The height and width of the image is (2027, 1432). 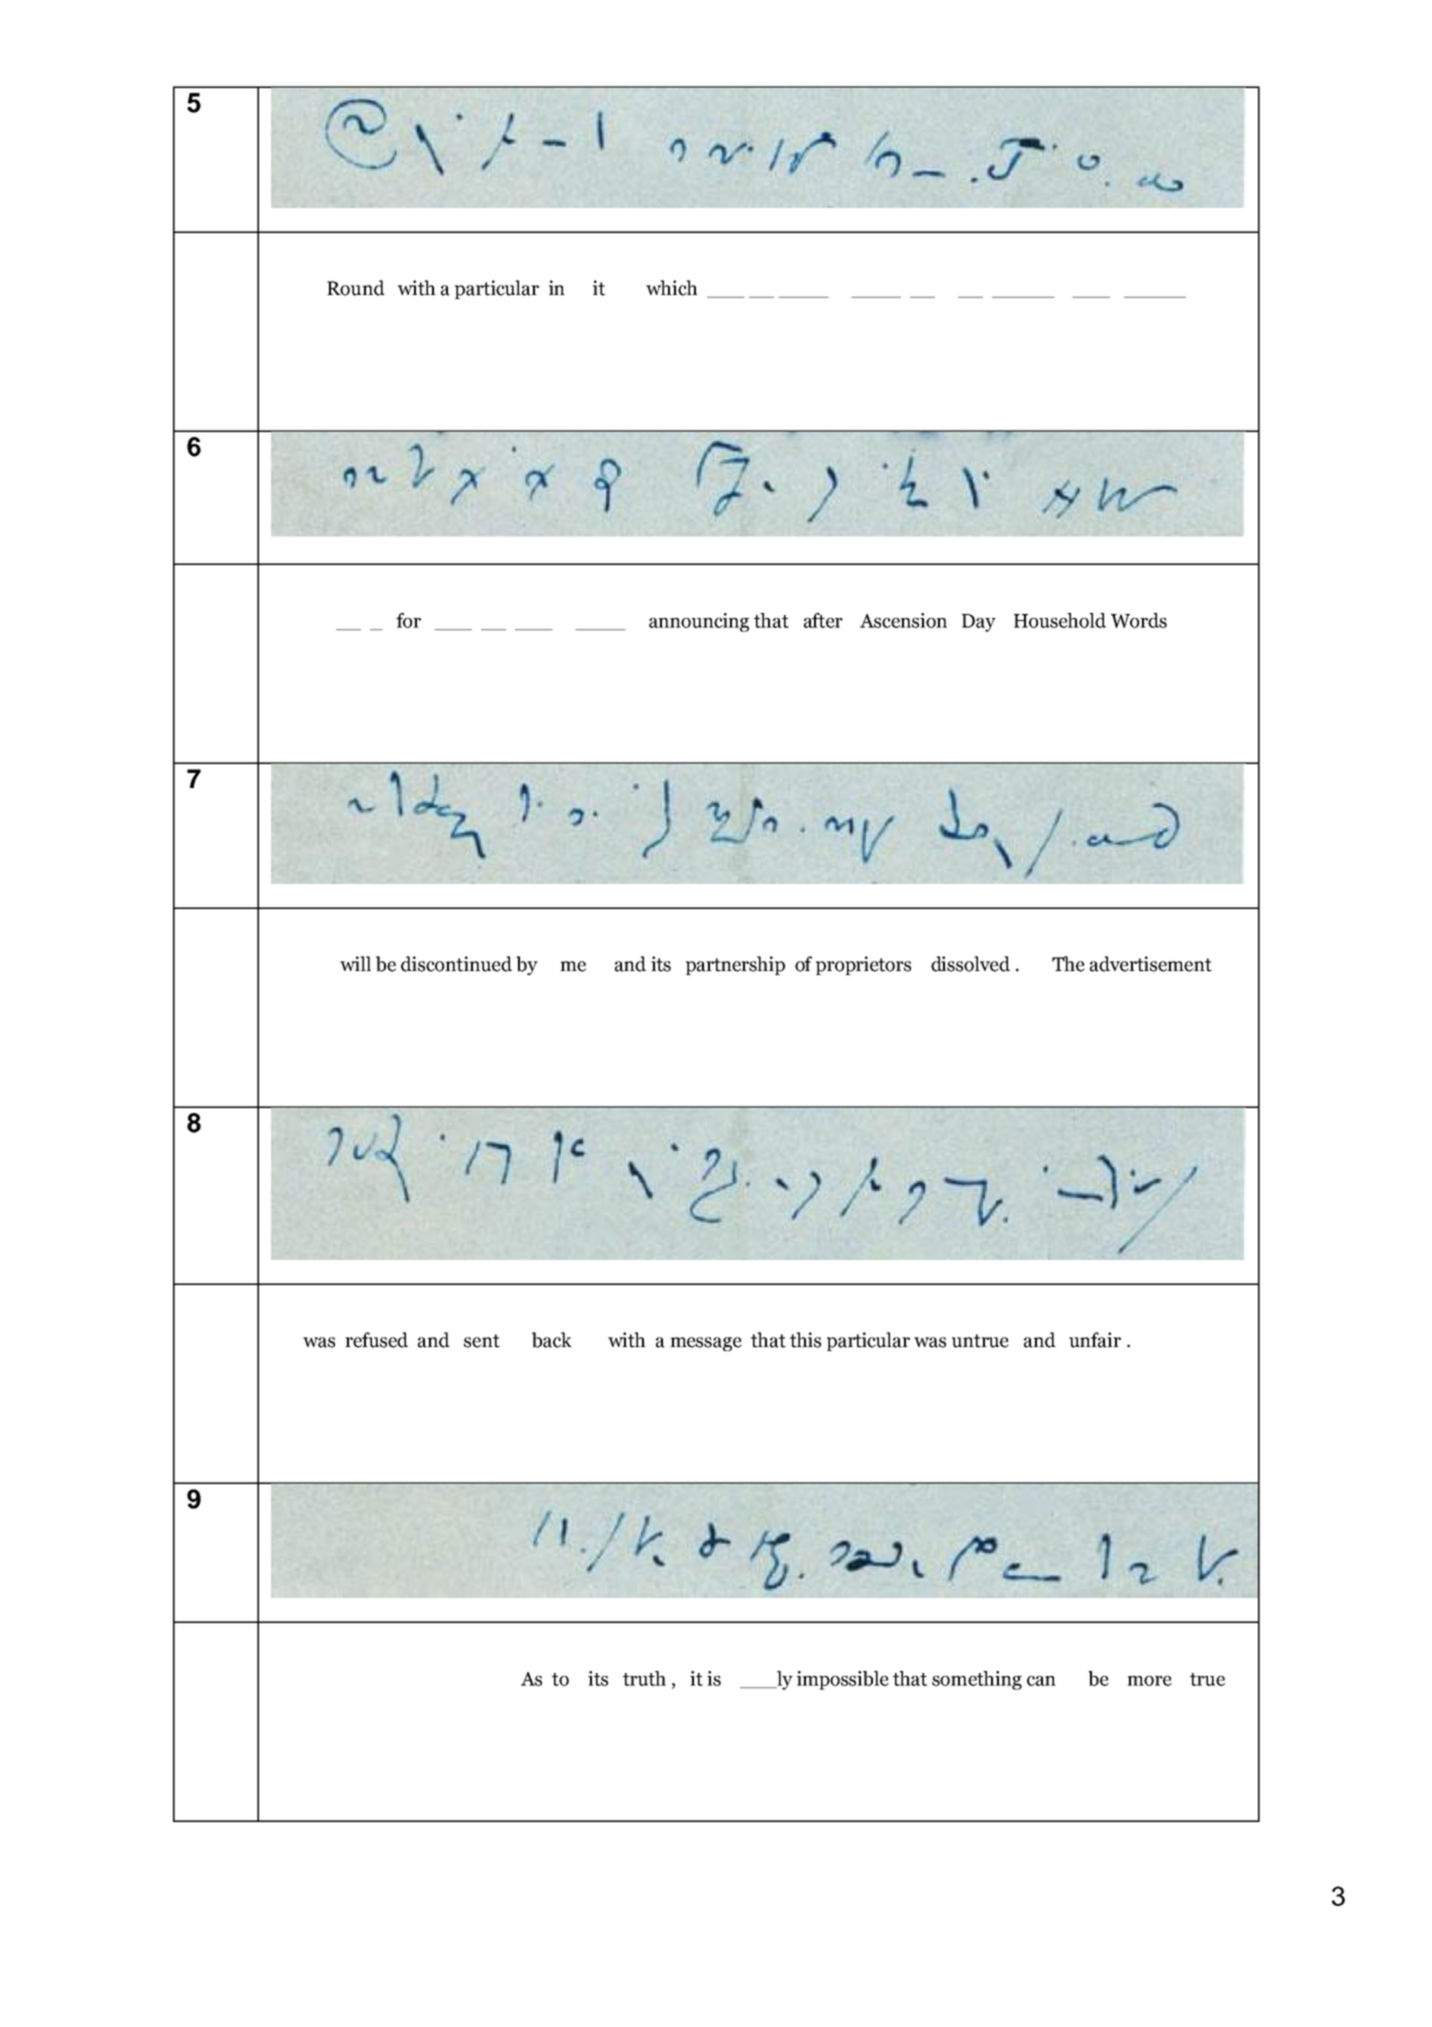 I want to click on which, so click(x=672, y=288).
